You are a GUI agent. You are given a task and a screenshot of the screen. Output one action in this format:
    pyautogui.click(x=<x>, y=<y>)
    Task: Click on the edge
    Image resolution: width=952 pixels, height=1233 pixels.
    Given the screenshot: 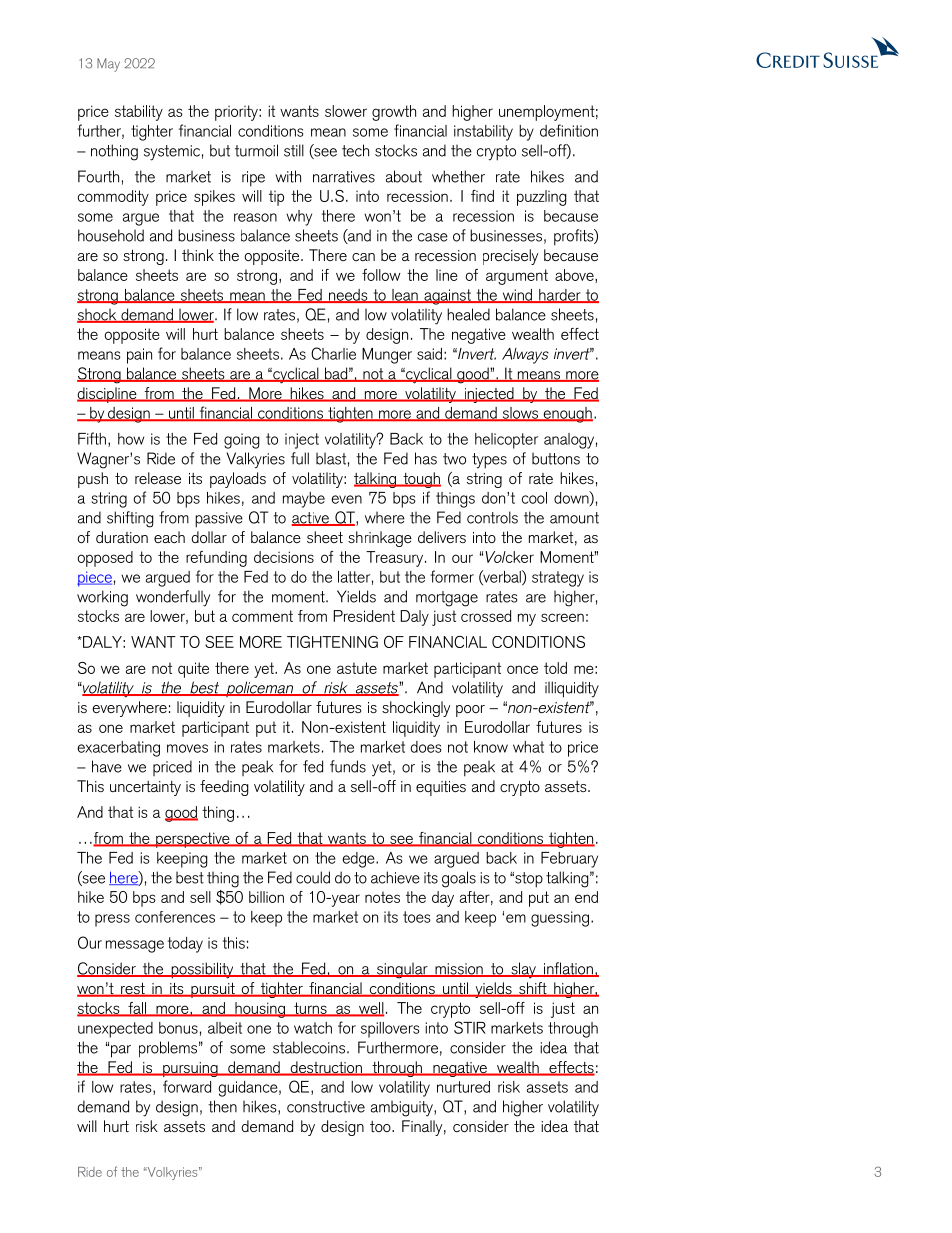 What is the action you would take?
    pyautogui.click(x=359, y=860)
